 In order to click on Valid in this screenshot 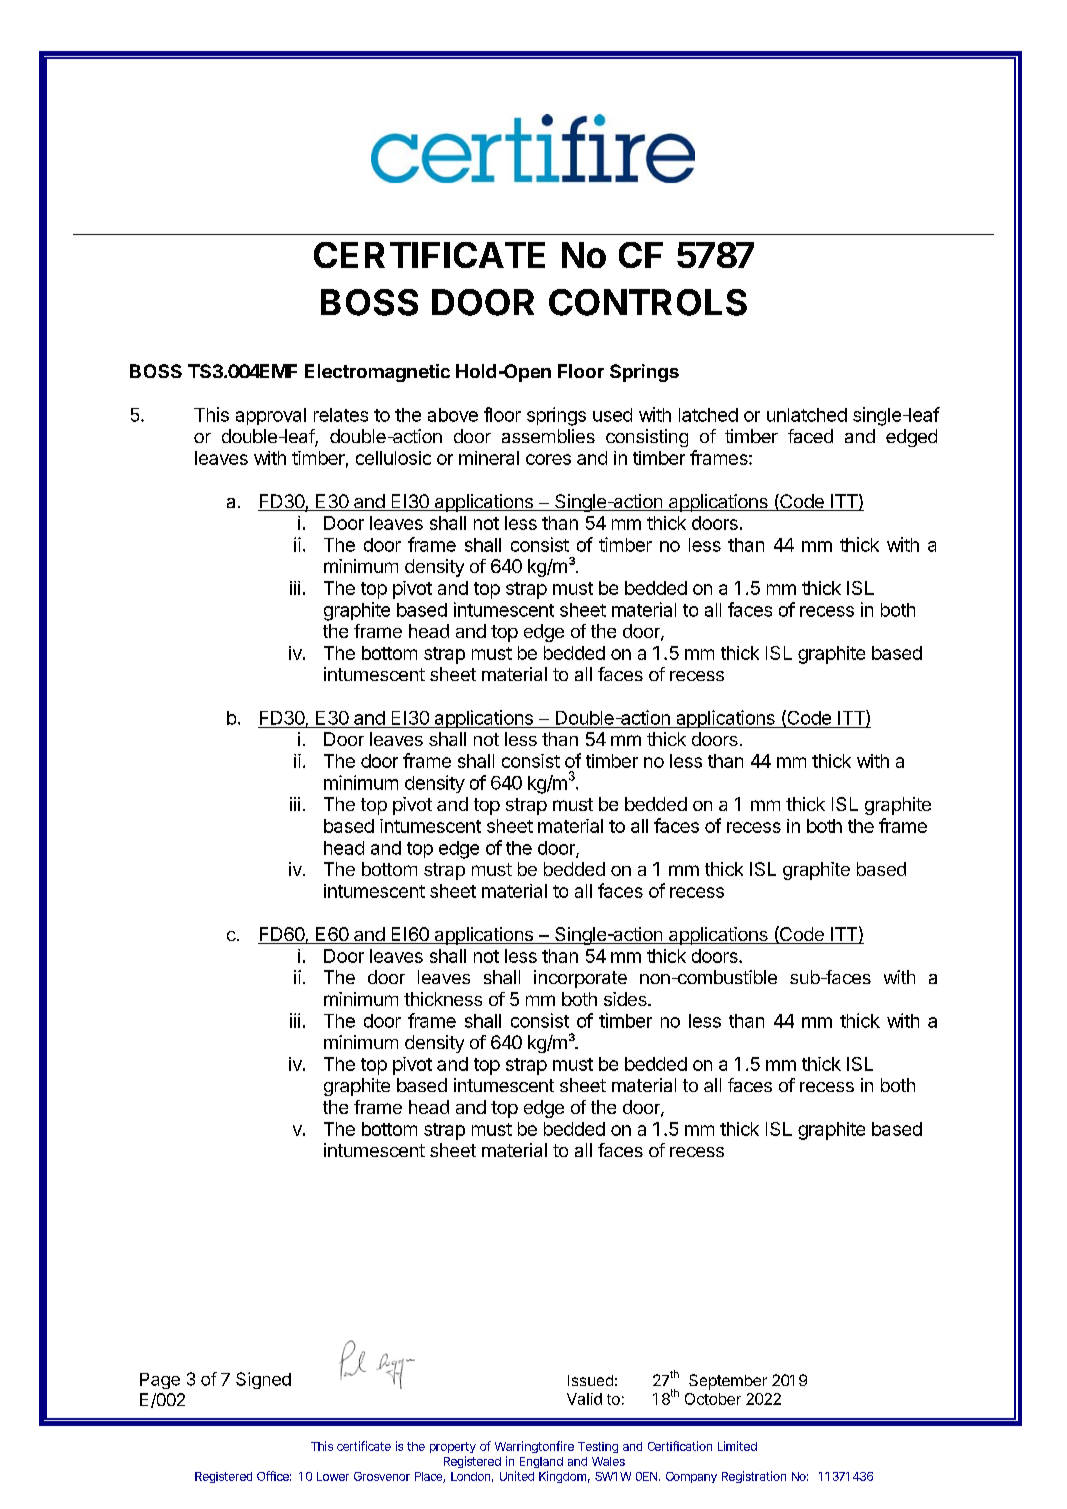, I will do `click(584, 1399)`.
